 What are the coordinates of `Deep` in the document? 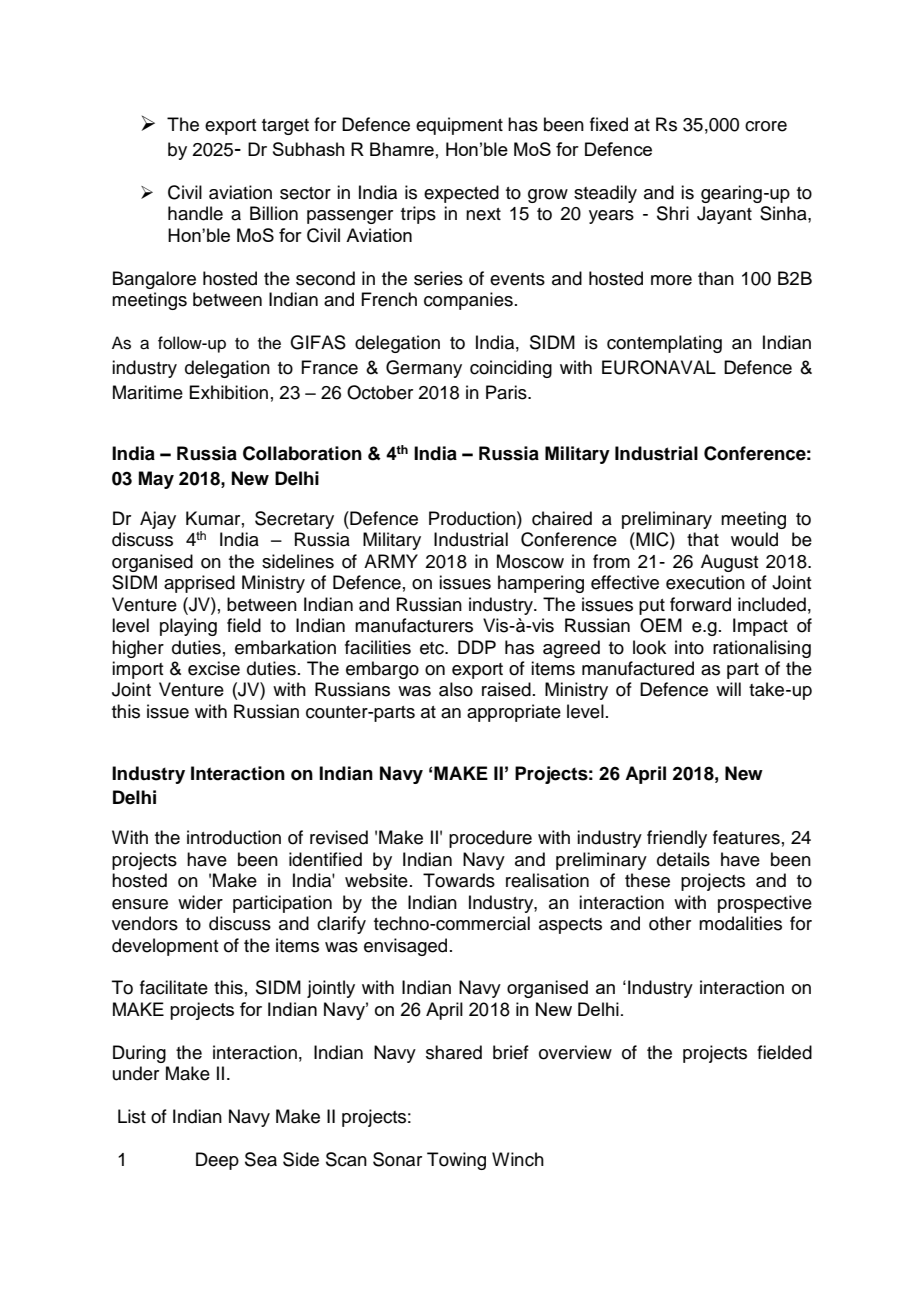 It's located at (217, 1161).
